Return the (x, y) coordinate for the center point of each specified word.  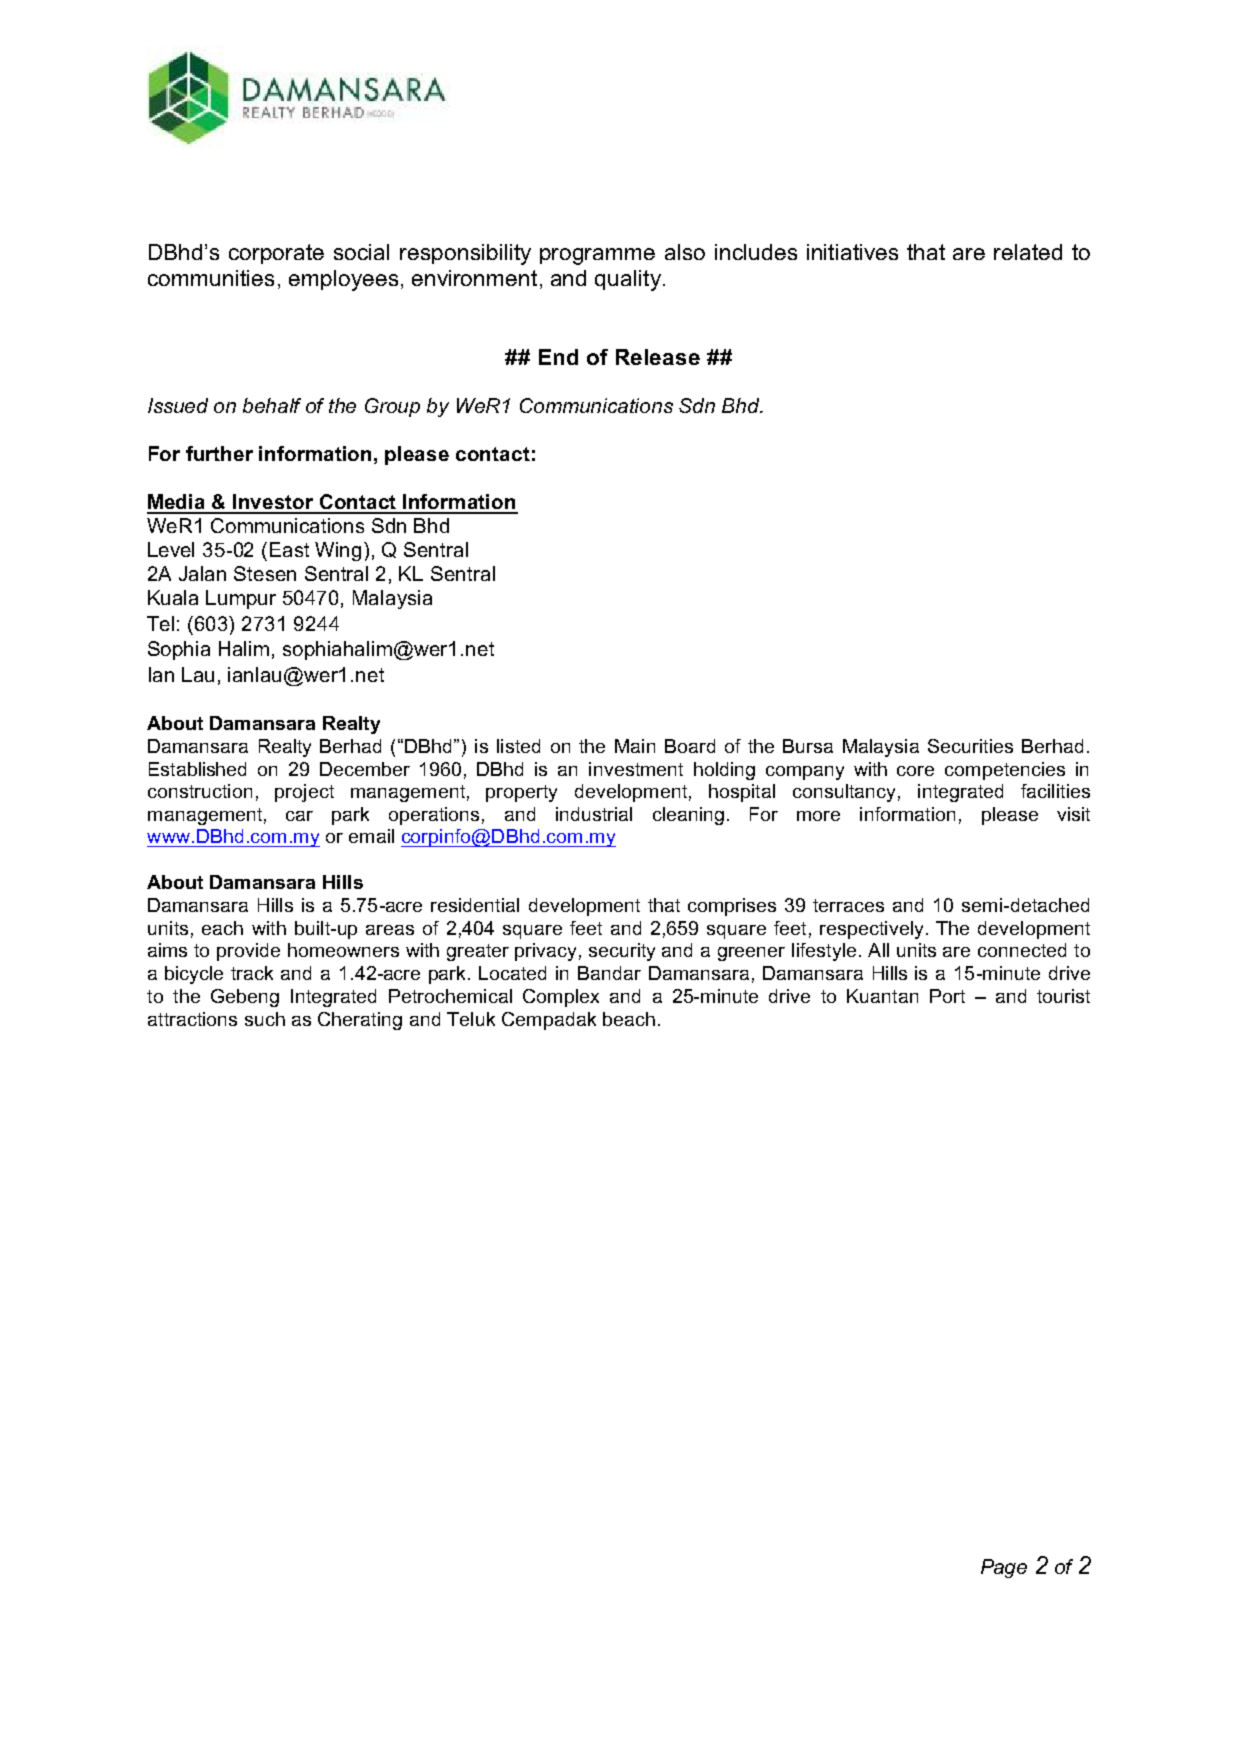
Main (635, 746)
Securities (970, 746)
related (1028, 252)
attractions (192, 1019)
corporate (276, 254)
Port (947, 996)
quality (628, 280)
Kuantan (882, 996)
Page (1004, 1568)
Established (197, 769)
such (265, 1019)
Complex (561, 998)
